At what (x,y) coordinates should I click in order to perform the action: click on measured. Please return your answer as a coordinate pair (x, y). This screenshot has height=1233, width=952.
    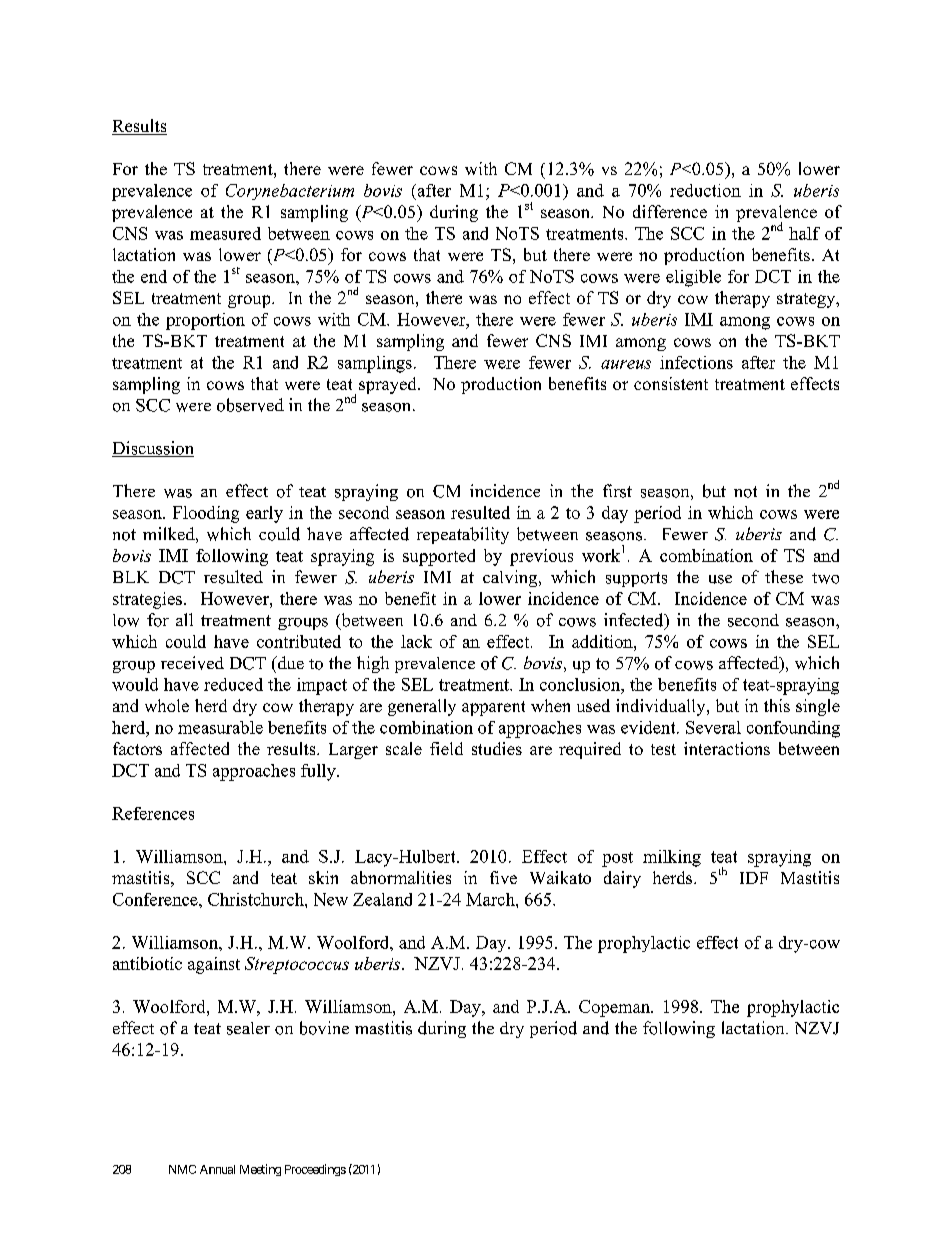
    Looking at the image, I should click on (225, 233).
